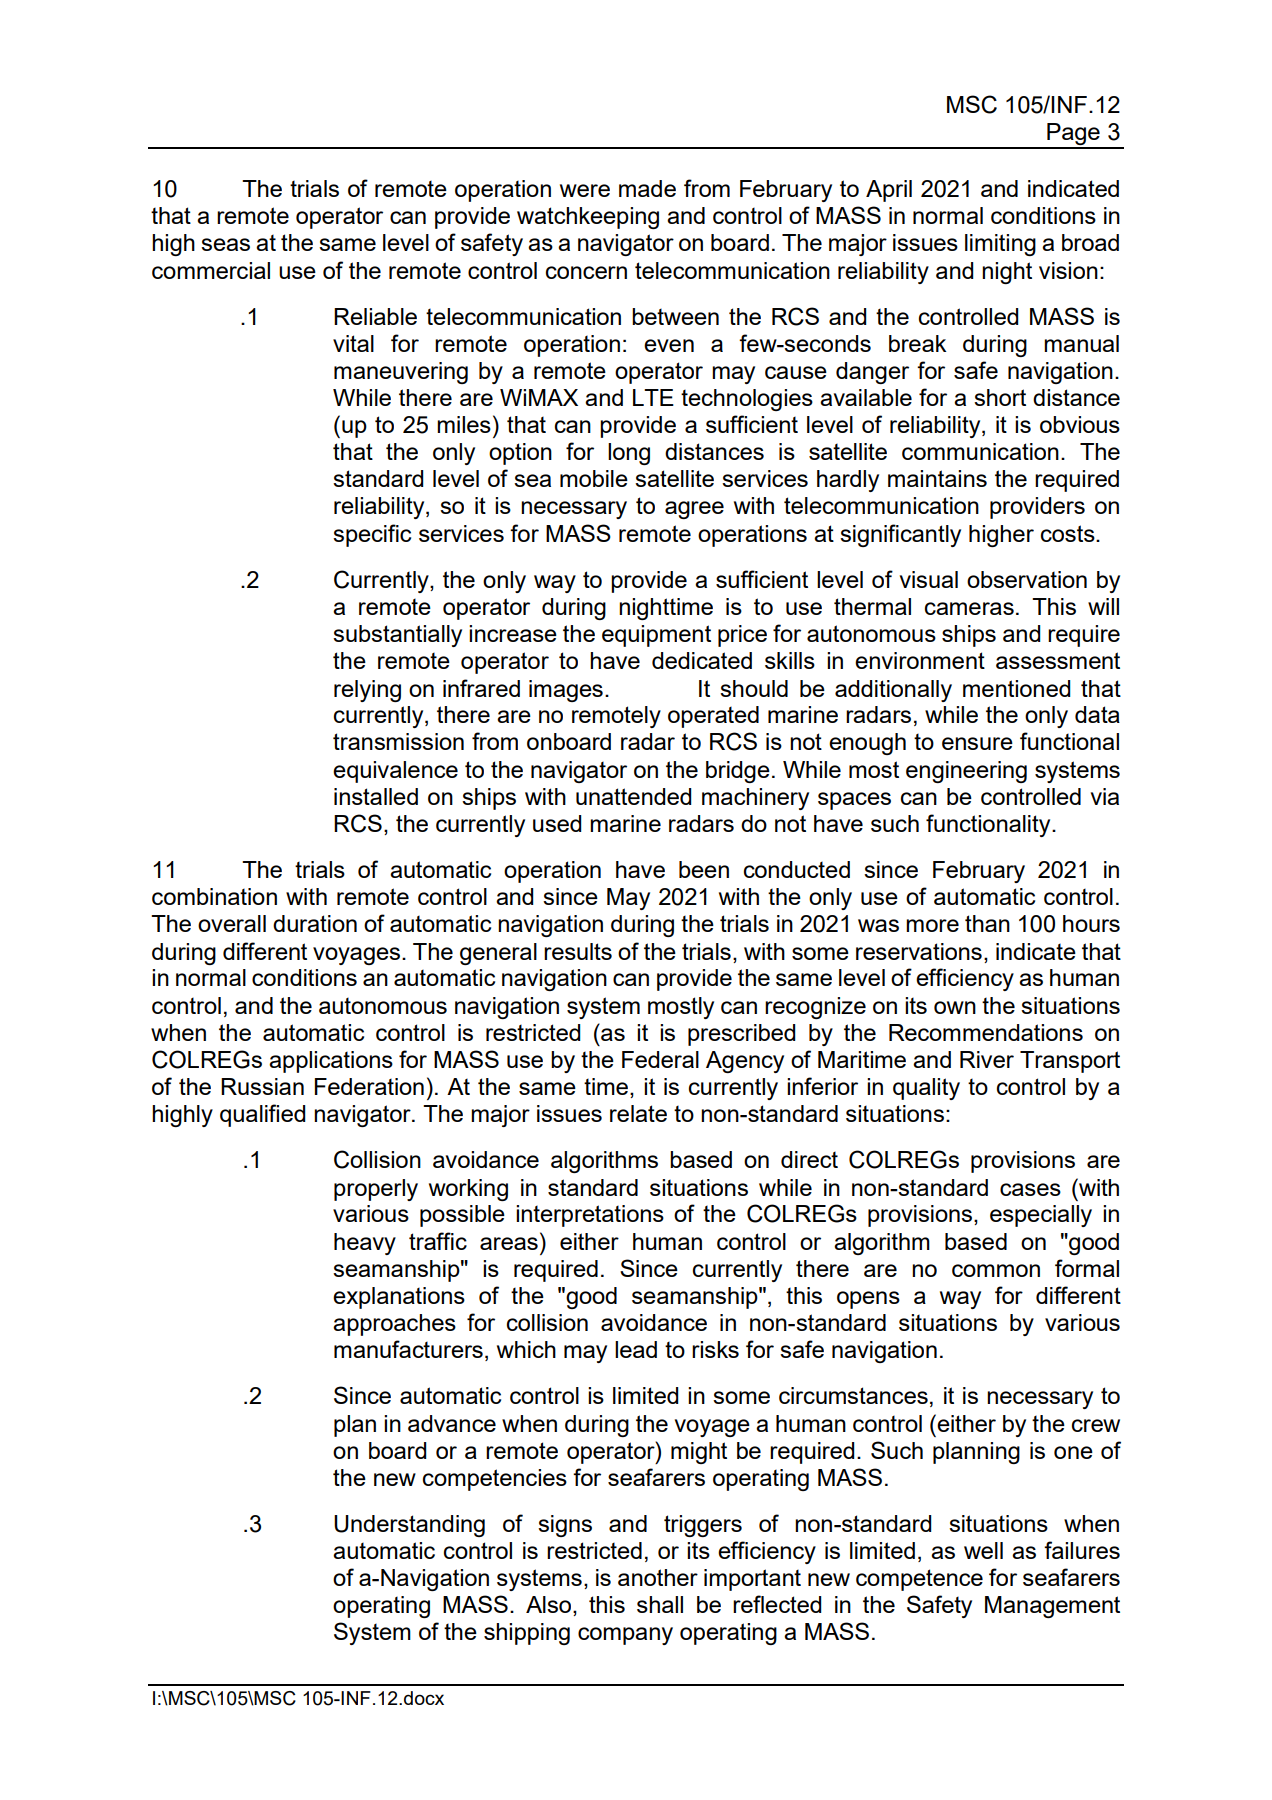  Describe the element at coordinates (660, 1604) in the screenshot. I see `shall` at that location.
